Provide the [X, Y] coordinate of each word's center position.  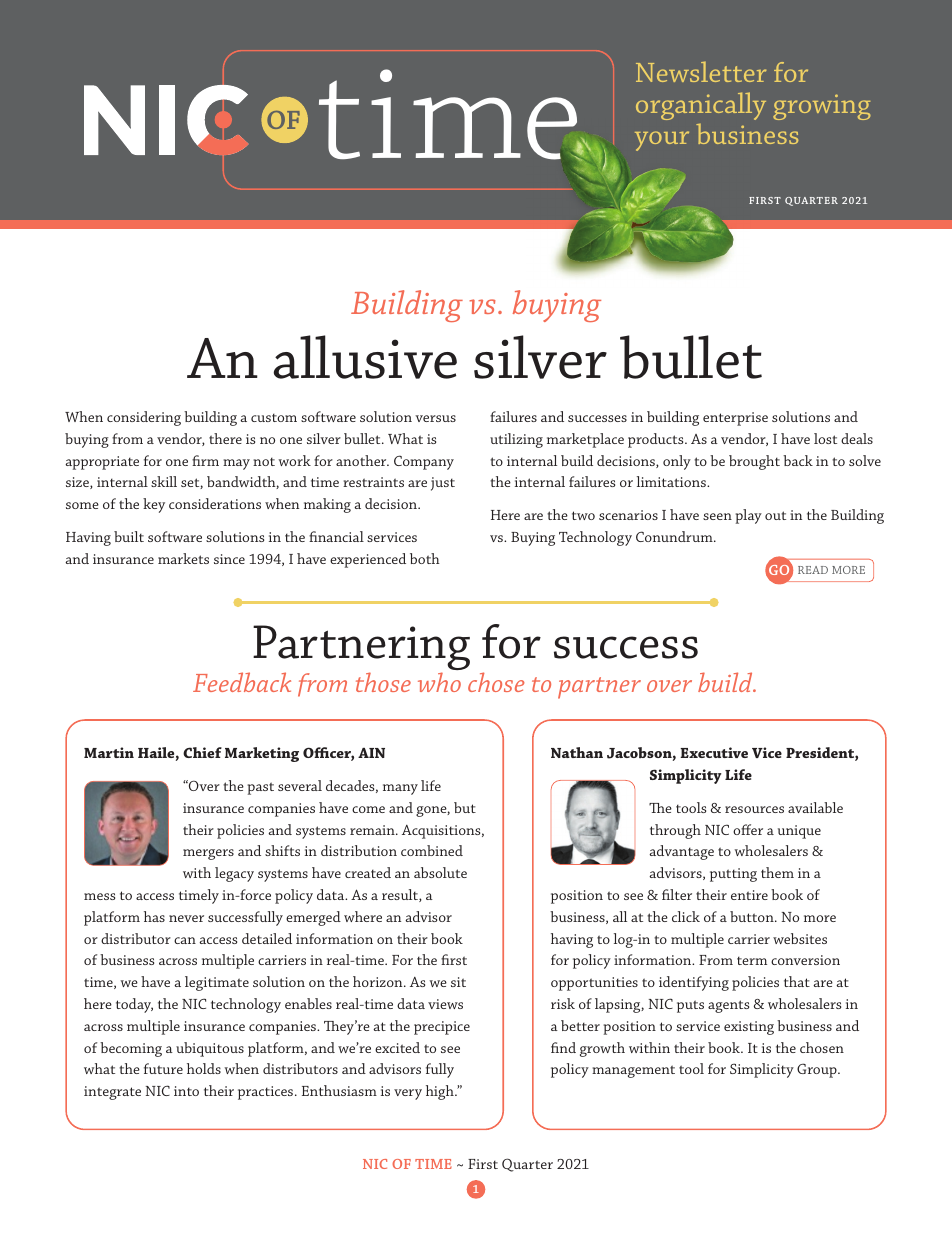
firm [205, 460]
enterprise [735, 419]
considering [144, 418]
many [400, 789]
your [662, 141]
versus [435, 418]
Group [818, 1070]
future [163, 1068]
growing [822, 107]
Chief [202, 752]
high [441, 1092]
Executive [714, 752]
